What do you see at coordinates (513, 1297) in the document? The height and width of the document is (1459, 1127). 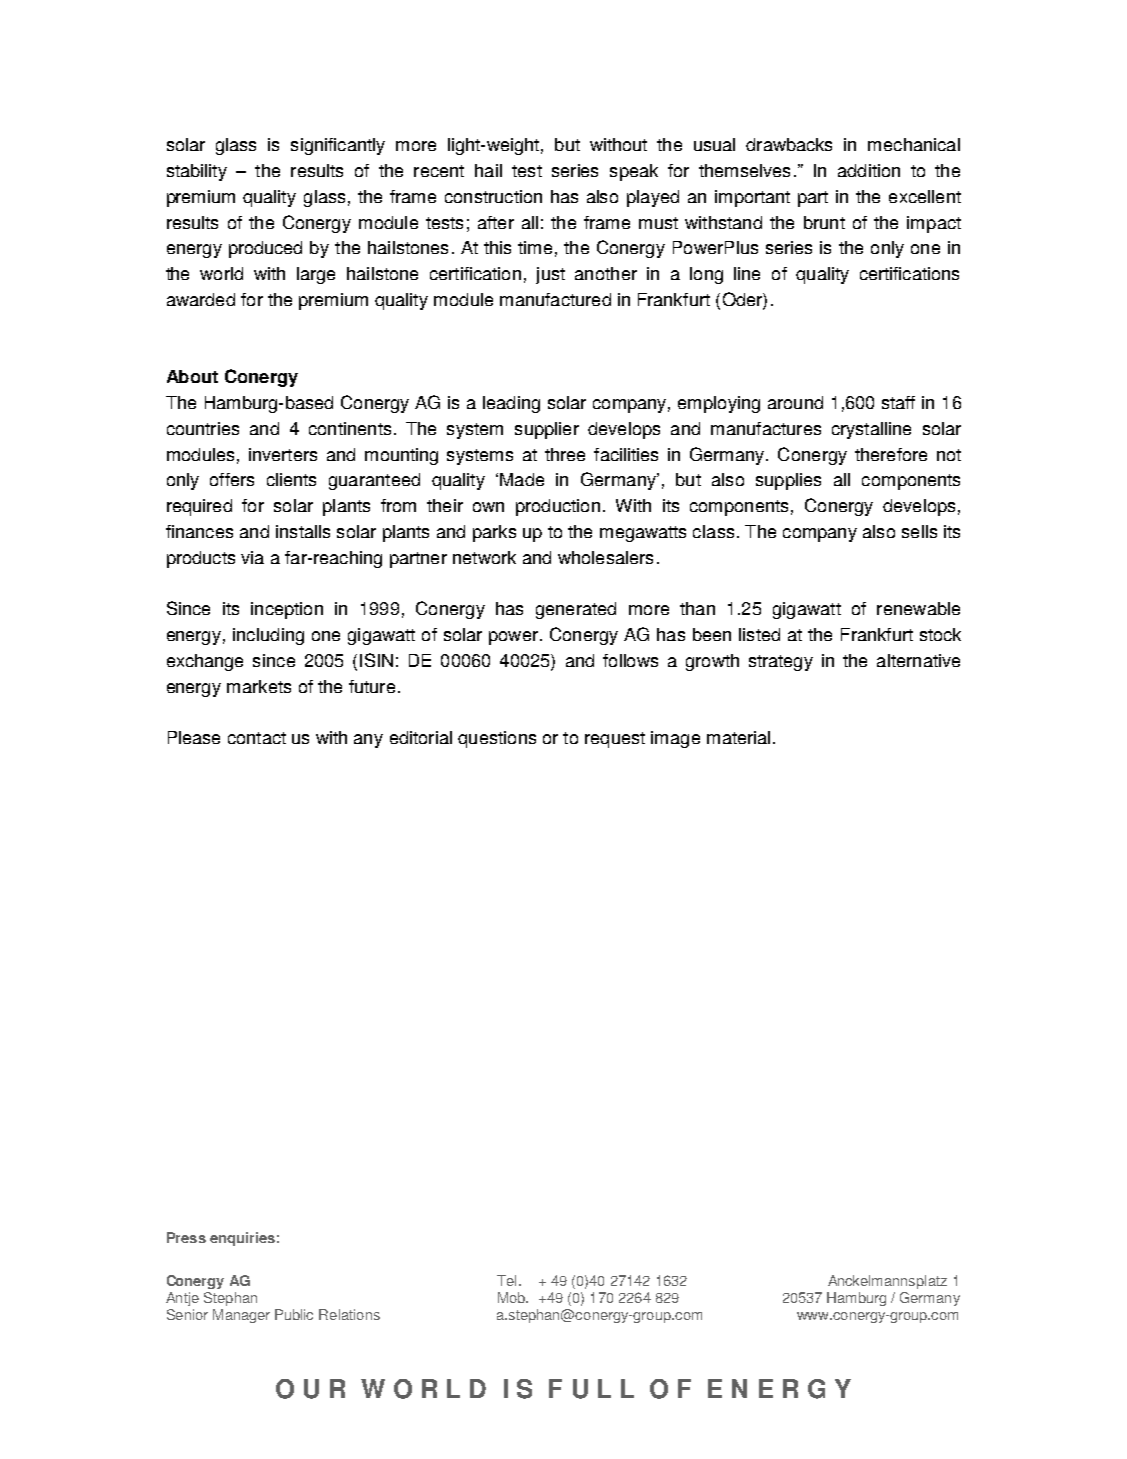 I see `Mob` at bounding box center [513, 1297].
